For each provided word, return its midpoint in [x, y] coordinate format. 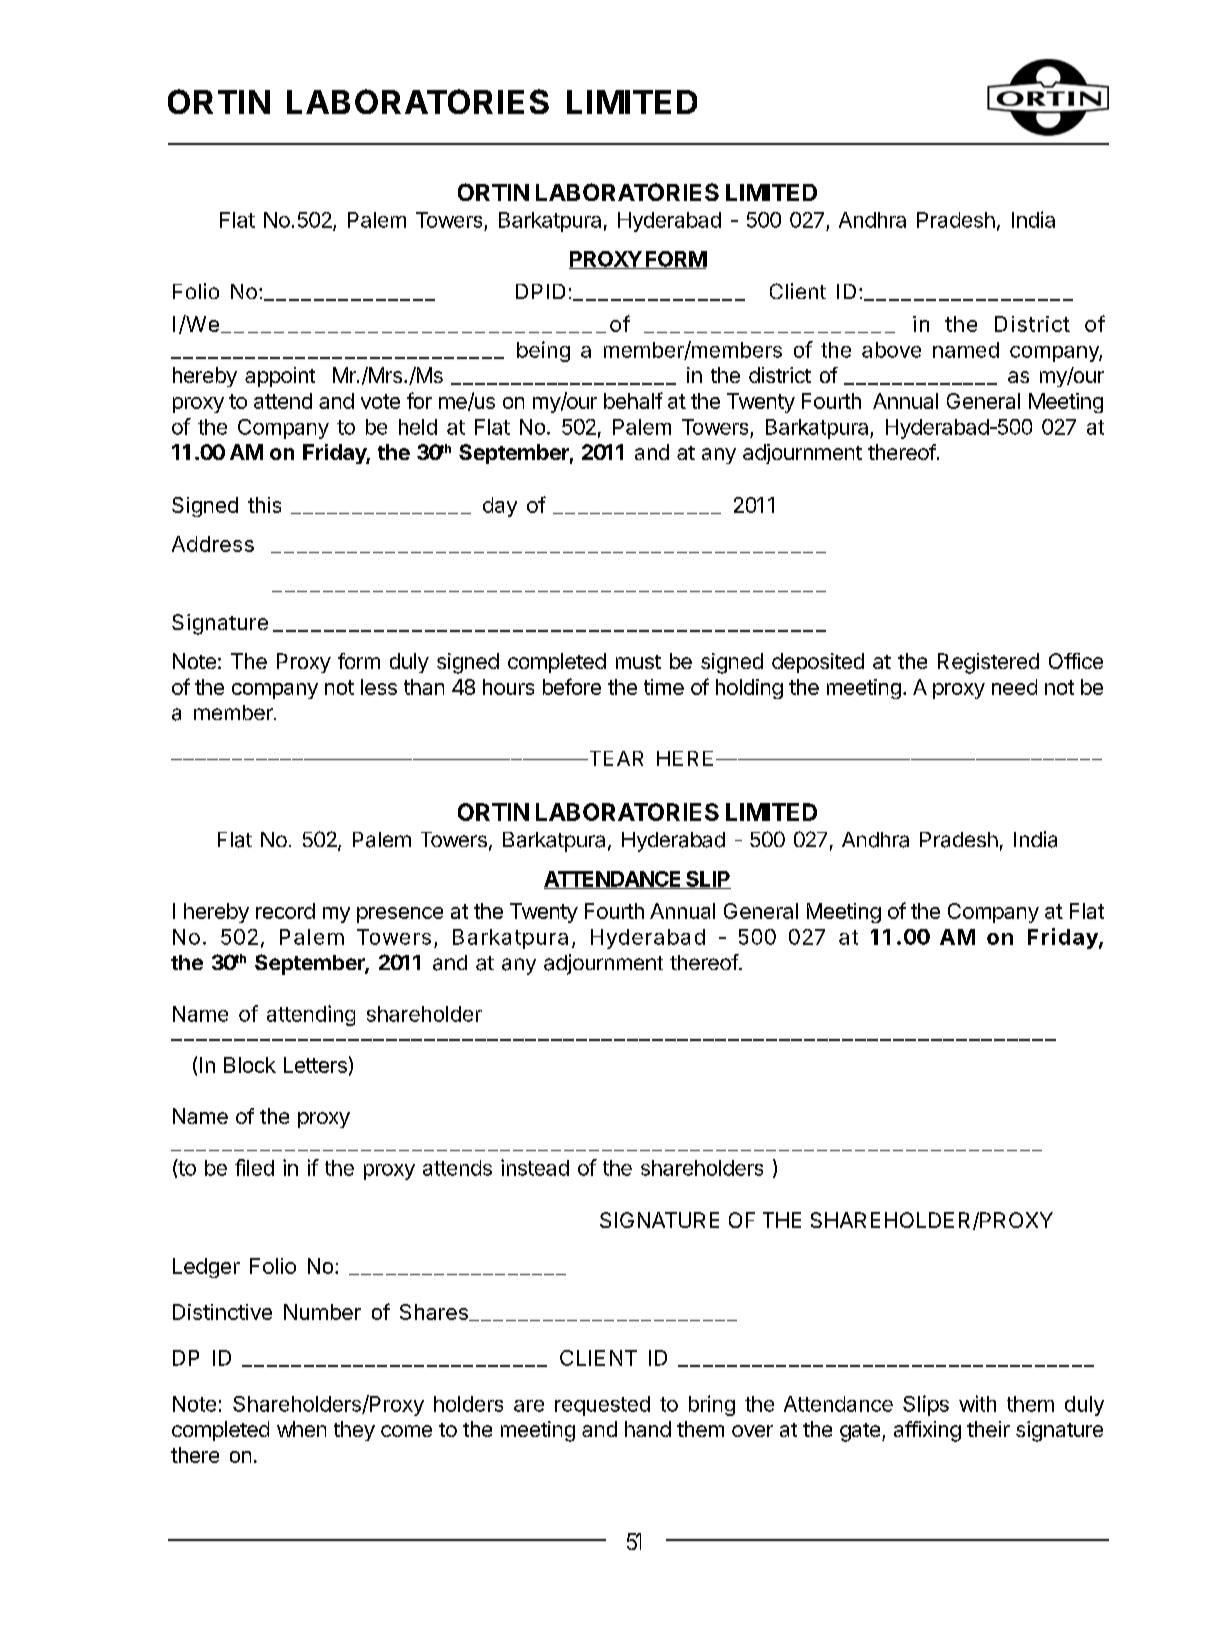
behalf [633, 400]
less [379, 687]
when [301, 1429]
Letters [315, 1065]
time [664, 687]
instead [535, 1167]
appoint [280, 377]
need [1014, 687]
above [891, 350]
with [977, 1403]
